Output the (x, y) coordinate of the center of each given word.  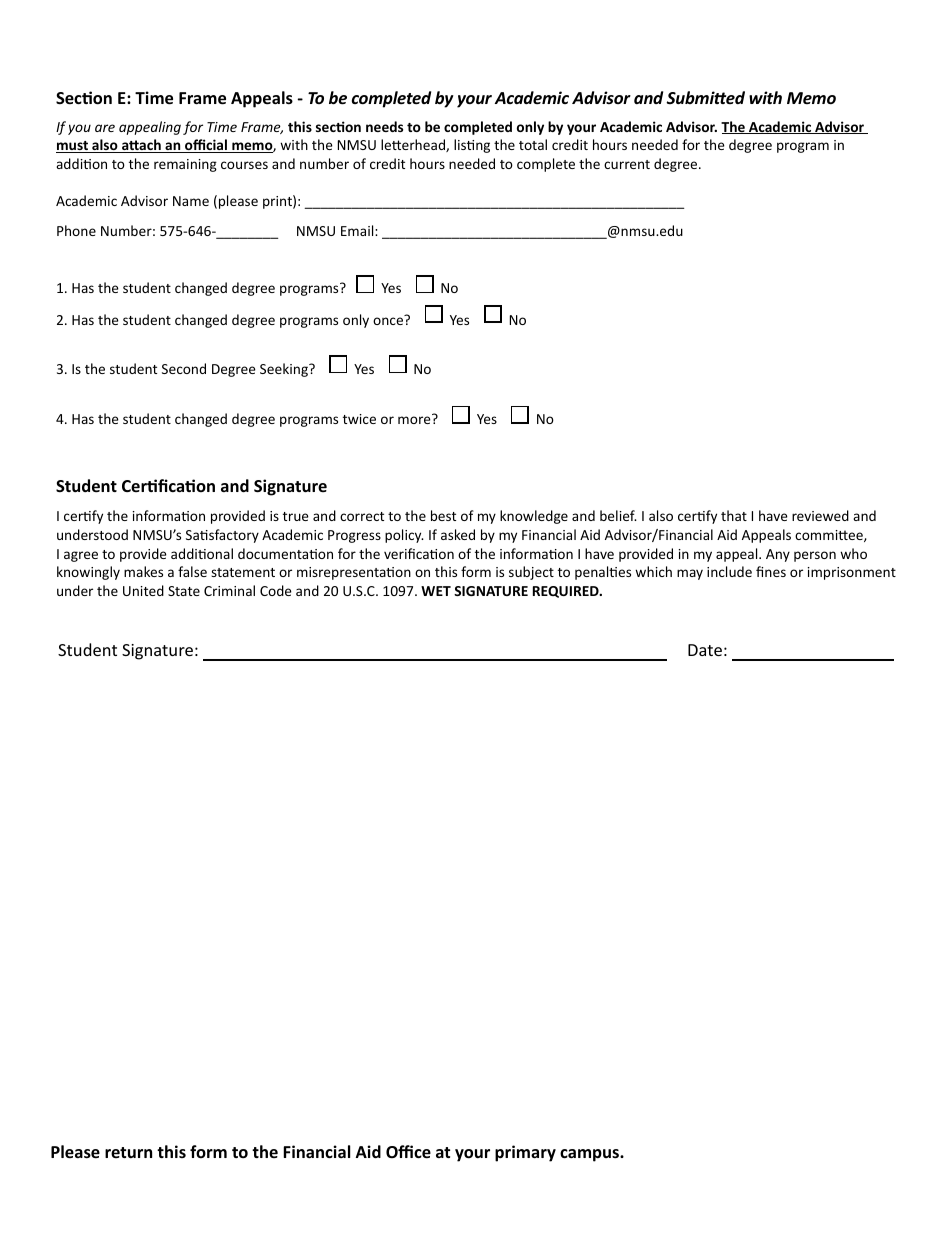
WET (436, 591)
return (128, 1152)
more (414, 420)
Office (408, 1152)
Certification (168, 485)
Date (705, 650)
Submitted (705, 97)
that (734, 515)
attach (141, 146)
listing (472, 146)
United (143, 590)
